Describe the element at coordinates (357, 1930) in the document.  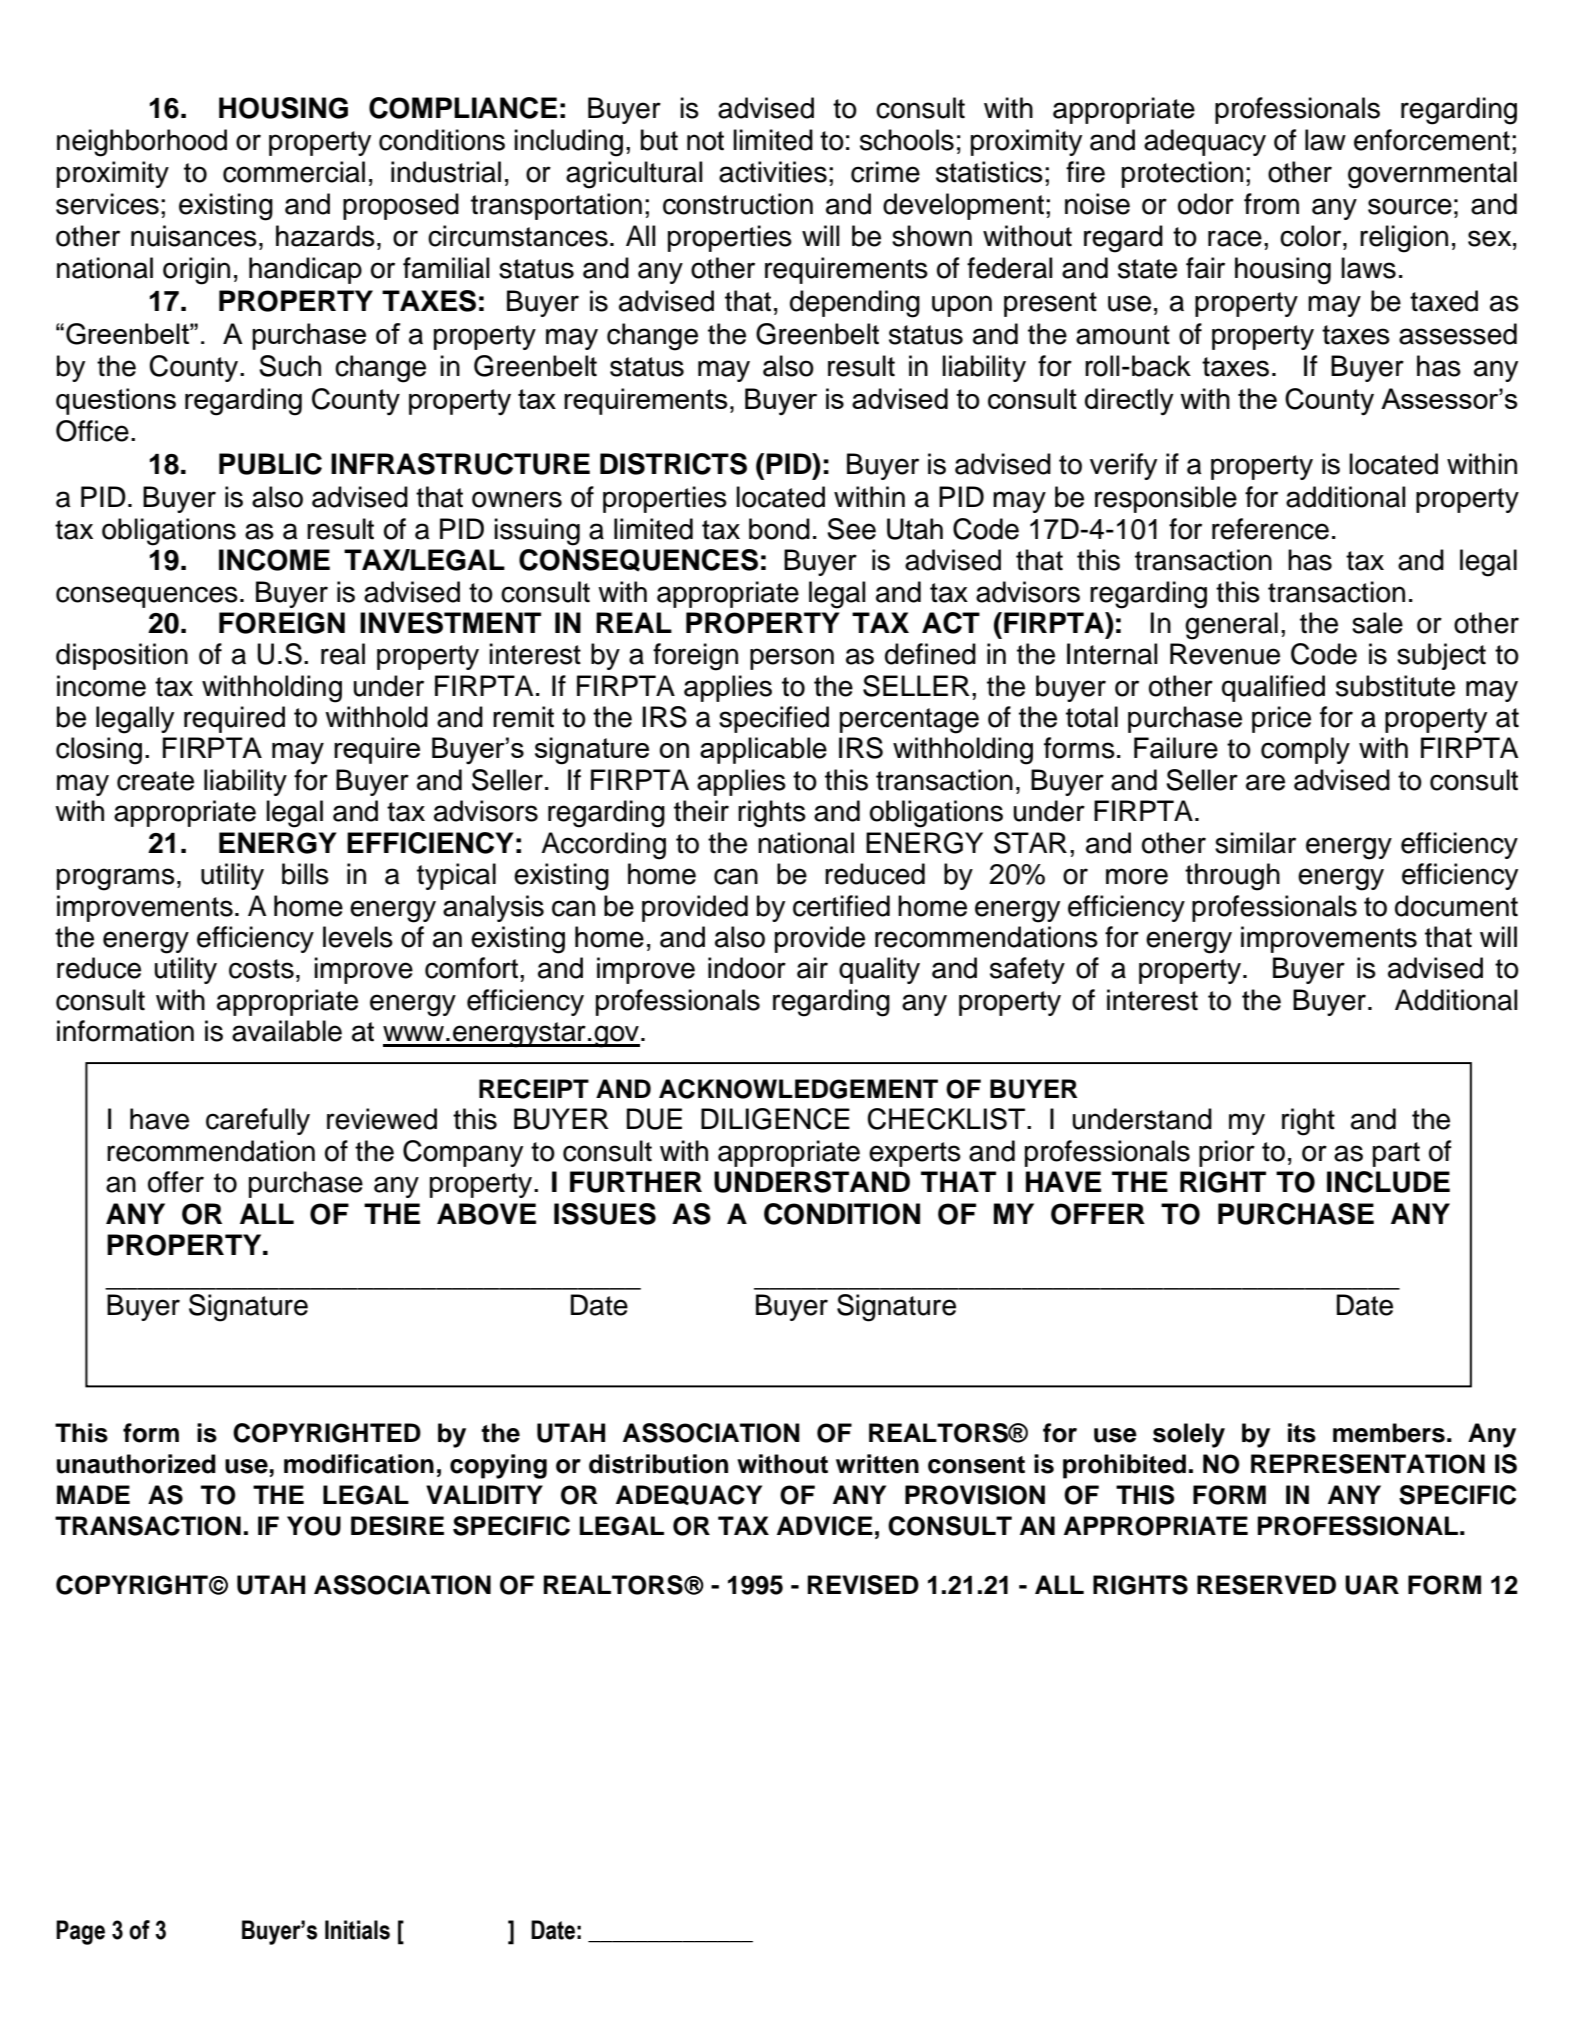
I see `Initials` at that location.
